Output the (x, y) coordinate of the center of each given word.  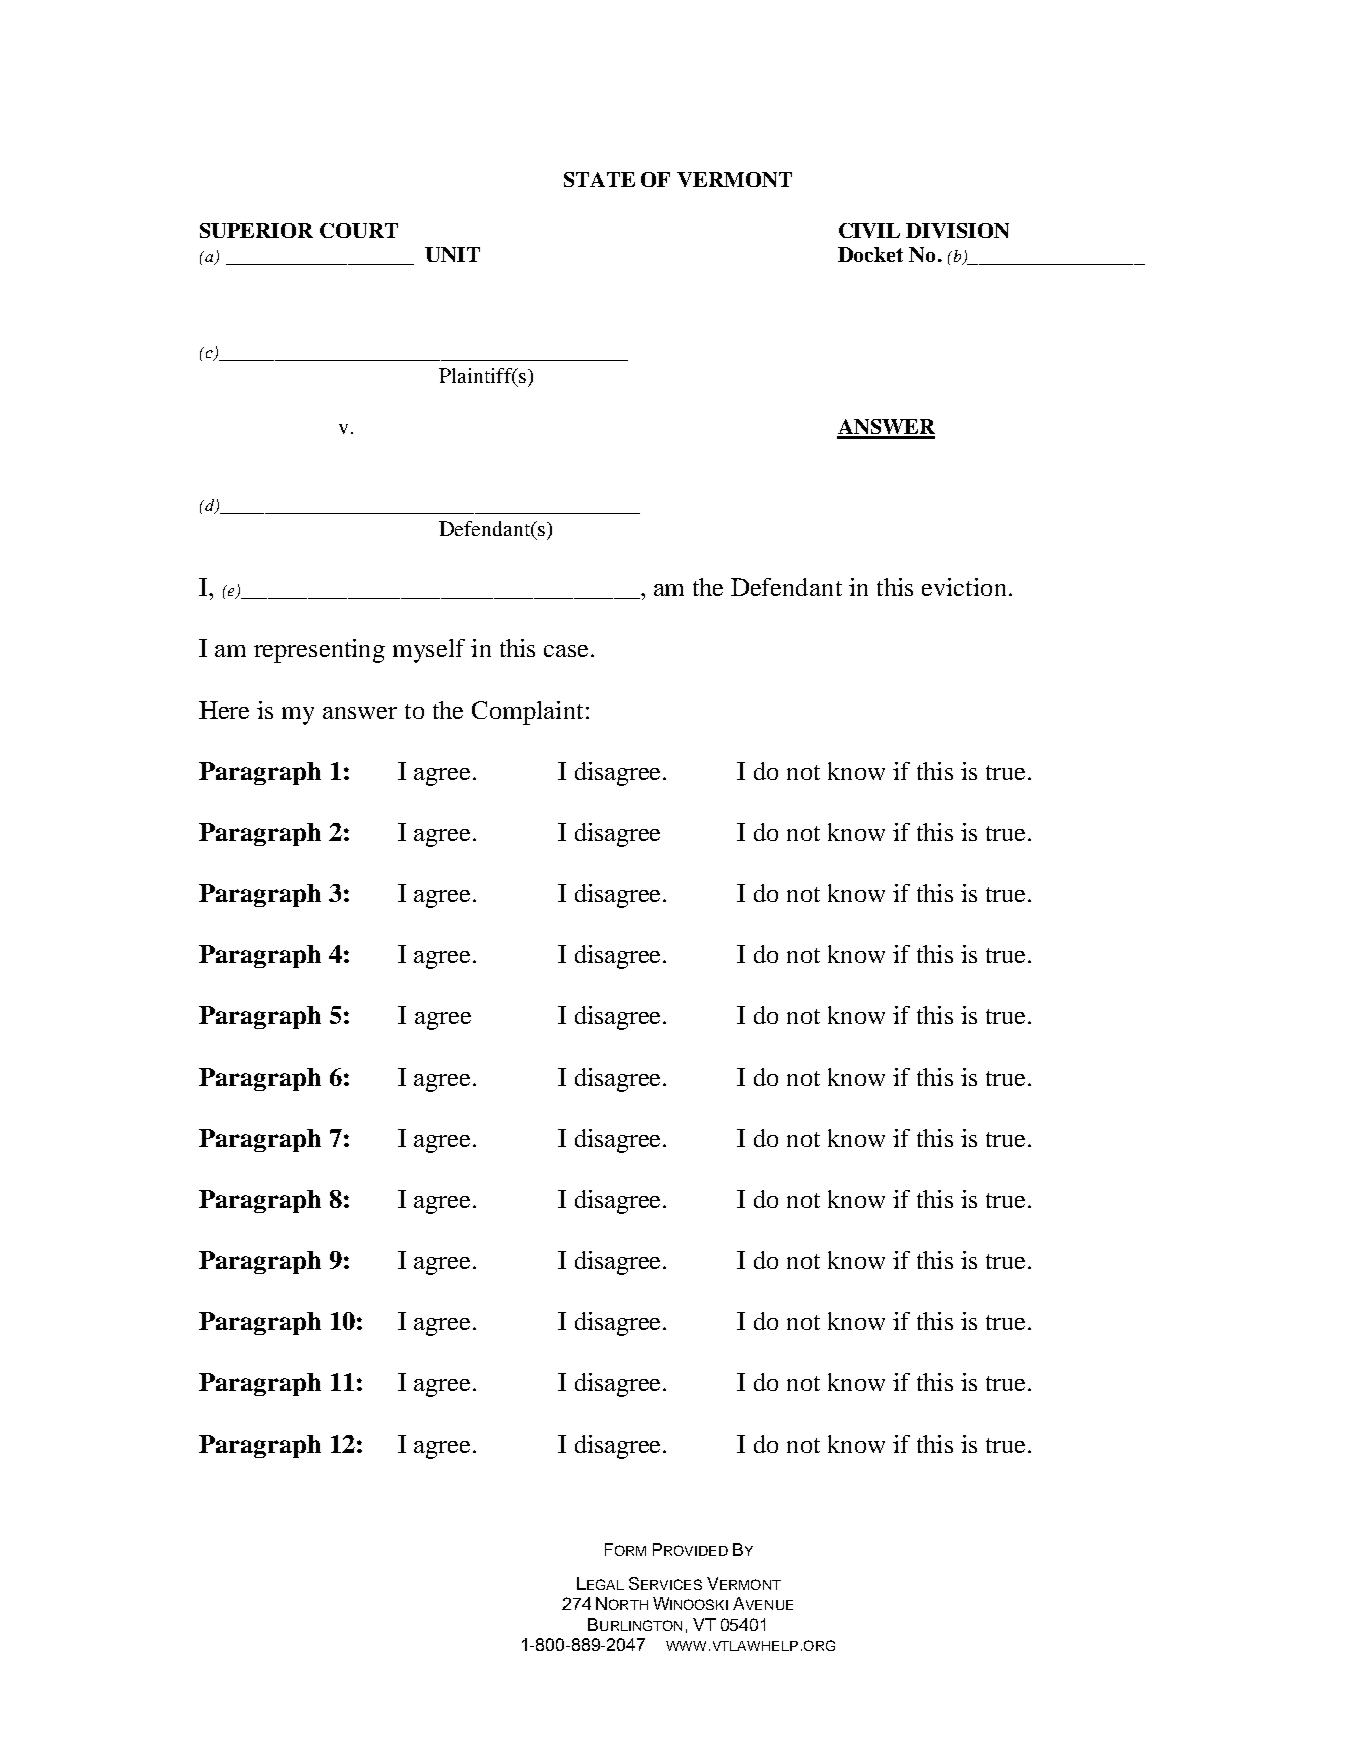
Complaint (527, 713)
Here (224, 710)
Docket (870, 254)
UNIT (452, 254)
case (566, 651)
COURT (359, 230)
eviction (964, 587)
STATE (599, 179)
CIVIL (869, 230)
